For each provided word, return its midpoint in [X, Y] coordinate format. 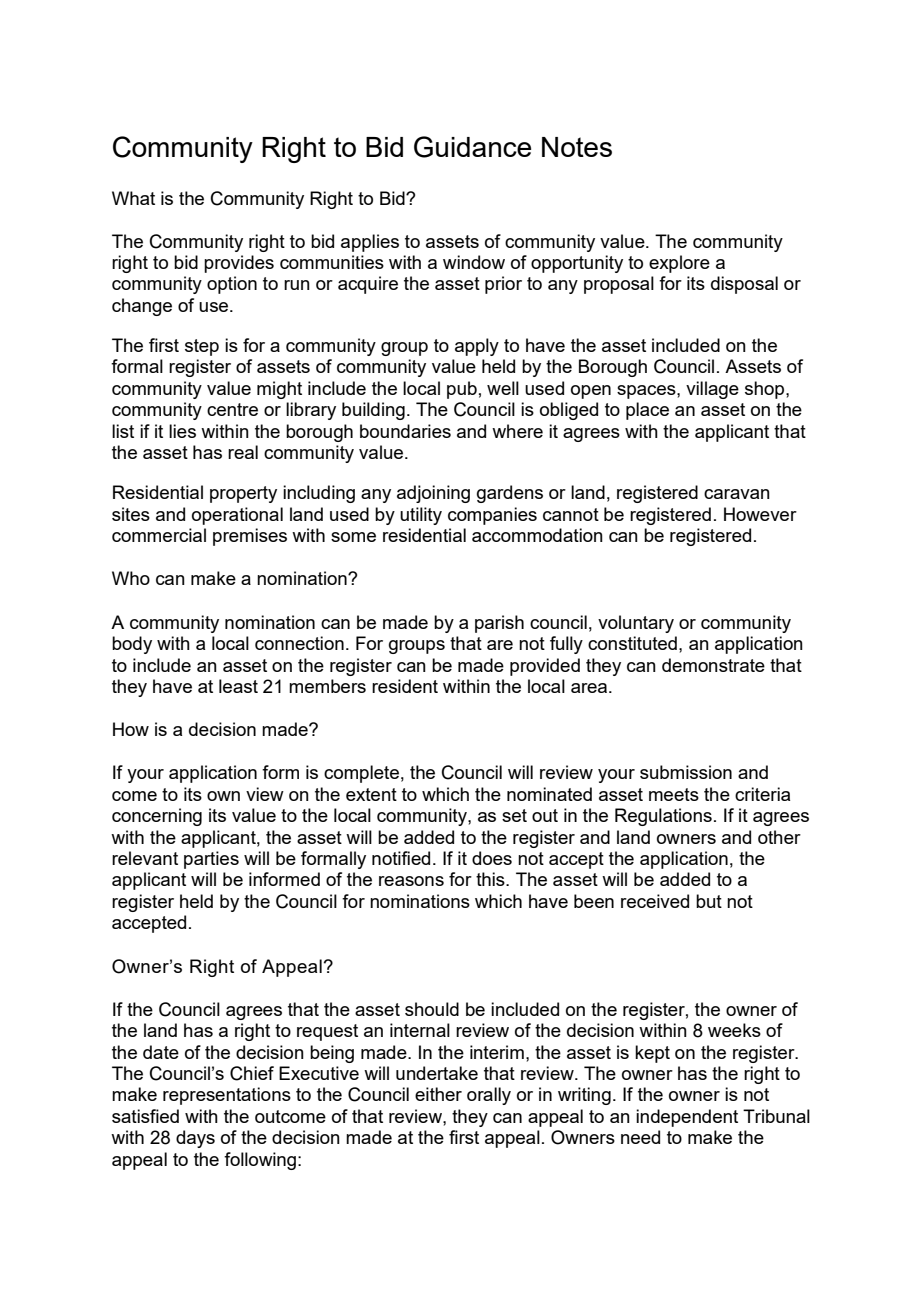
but [709, 901]
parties [211, 860]
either [438, 1094]
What [133, 198]
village [712, 390]
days [195, 1139]
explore [679, 264]
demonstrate [713, 665]
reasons [411, 881]
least [238, 686]
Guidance [472, 147]
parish [499, 624]
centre [232, 409]
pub [462, 390]
